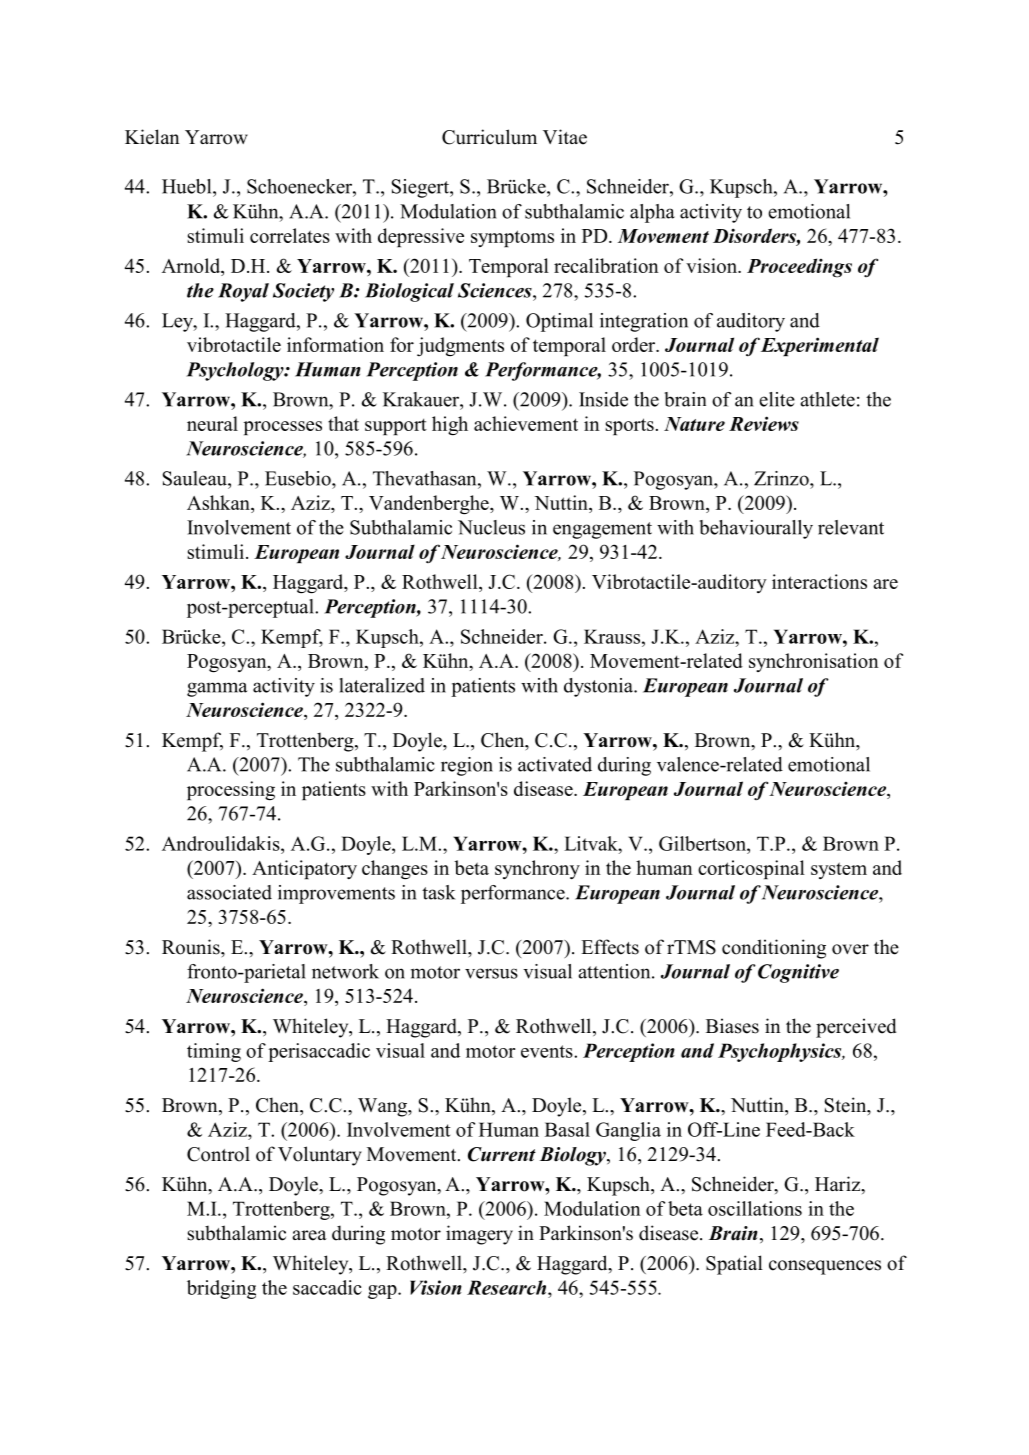 The height and width of the screenshot is (1455, 1029). I want to click on network, so click(345, 971).
